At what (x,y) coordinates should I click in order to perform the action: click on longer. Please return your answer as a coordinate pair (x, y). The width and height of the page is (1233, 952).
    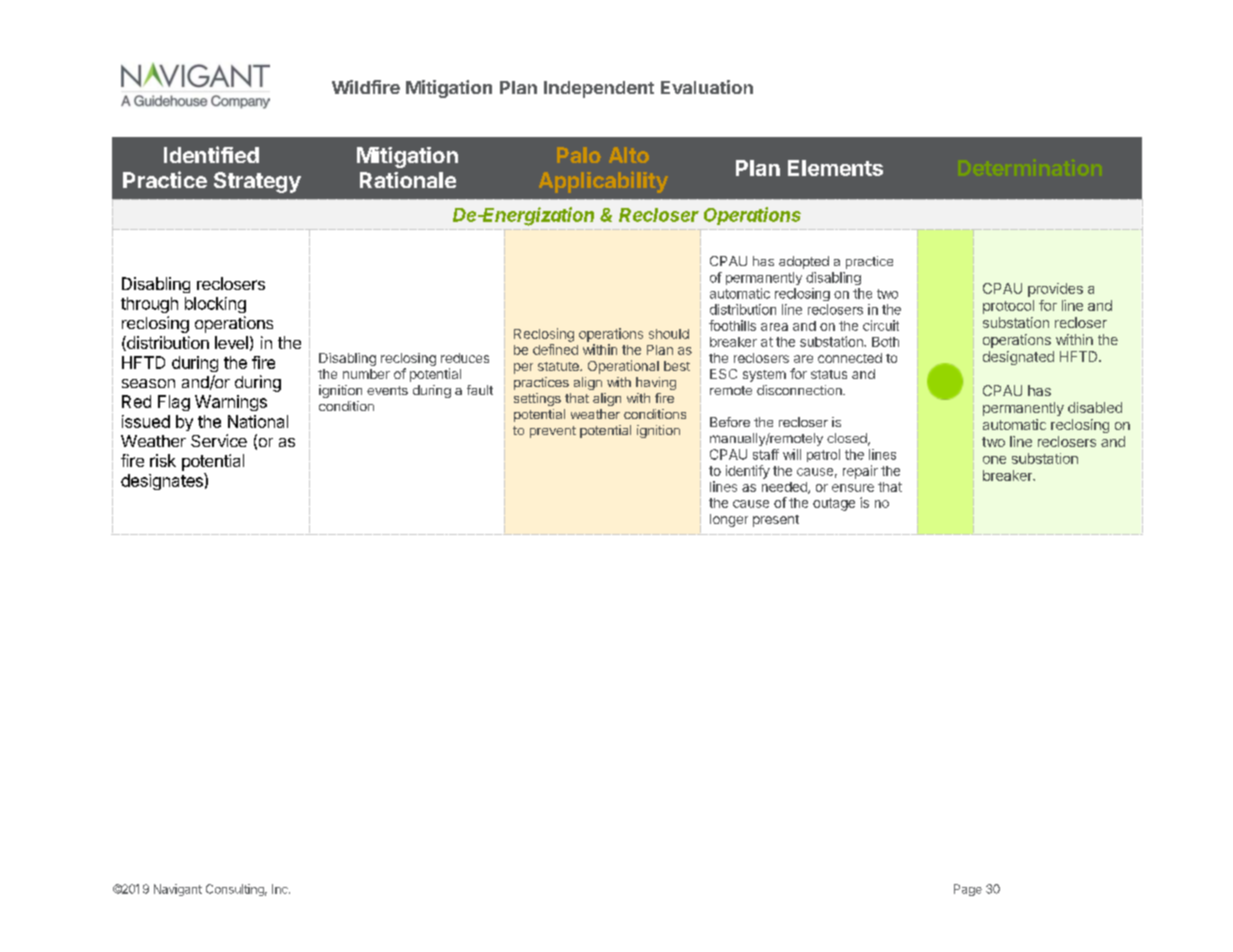
    Looking at the image, I should click on (729, 520).
